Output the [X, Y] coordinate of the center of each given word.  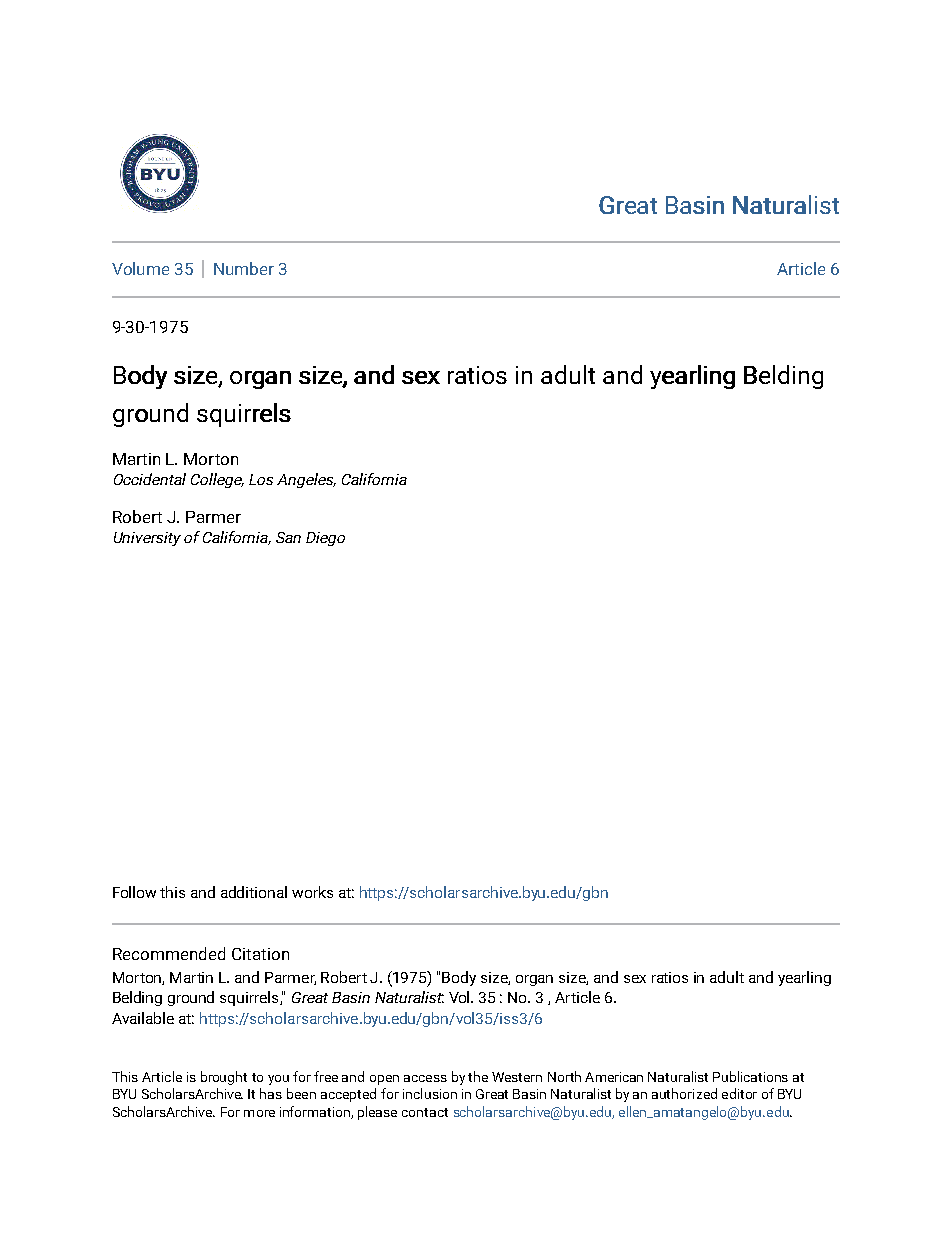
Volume [140, 268]
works [312, 892]
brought [224, 1078]
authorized [684, 1093]
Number [244, 268]
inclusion [430, 1093]
